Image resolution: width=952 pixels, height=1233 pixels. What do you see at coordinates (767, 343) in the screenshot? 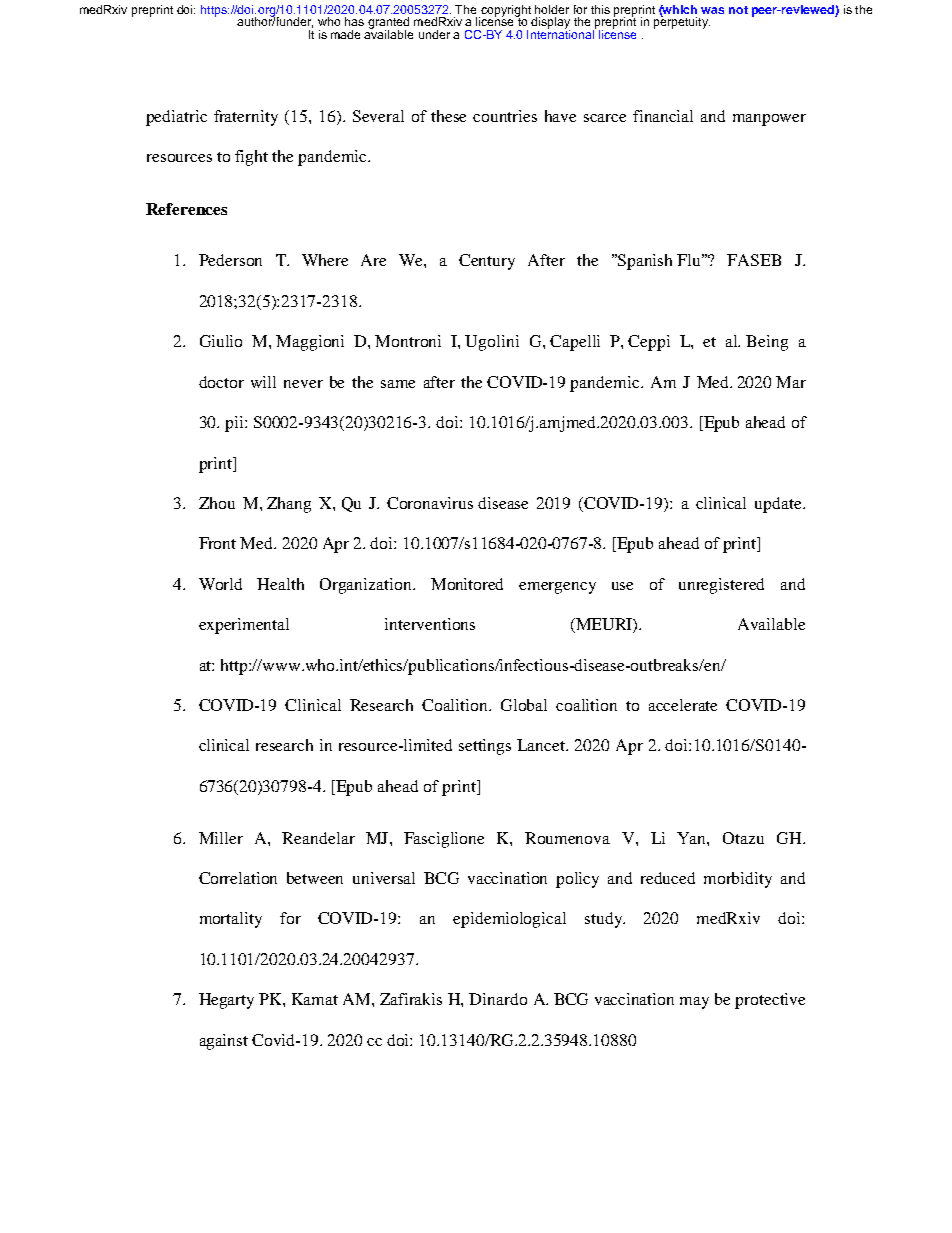
I see `Being` at bounding box center [767, 343].
